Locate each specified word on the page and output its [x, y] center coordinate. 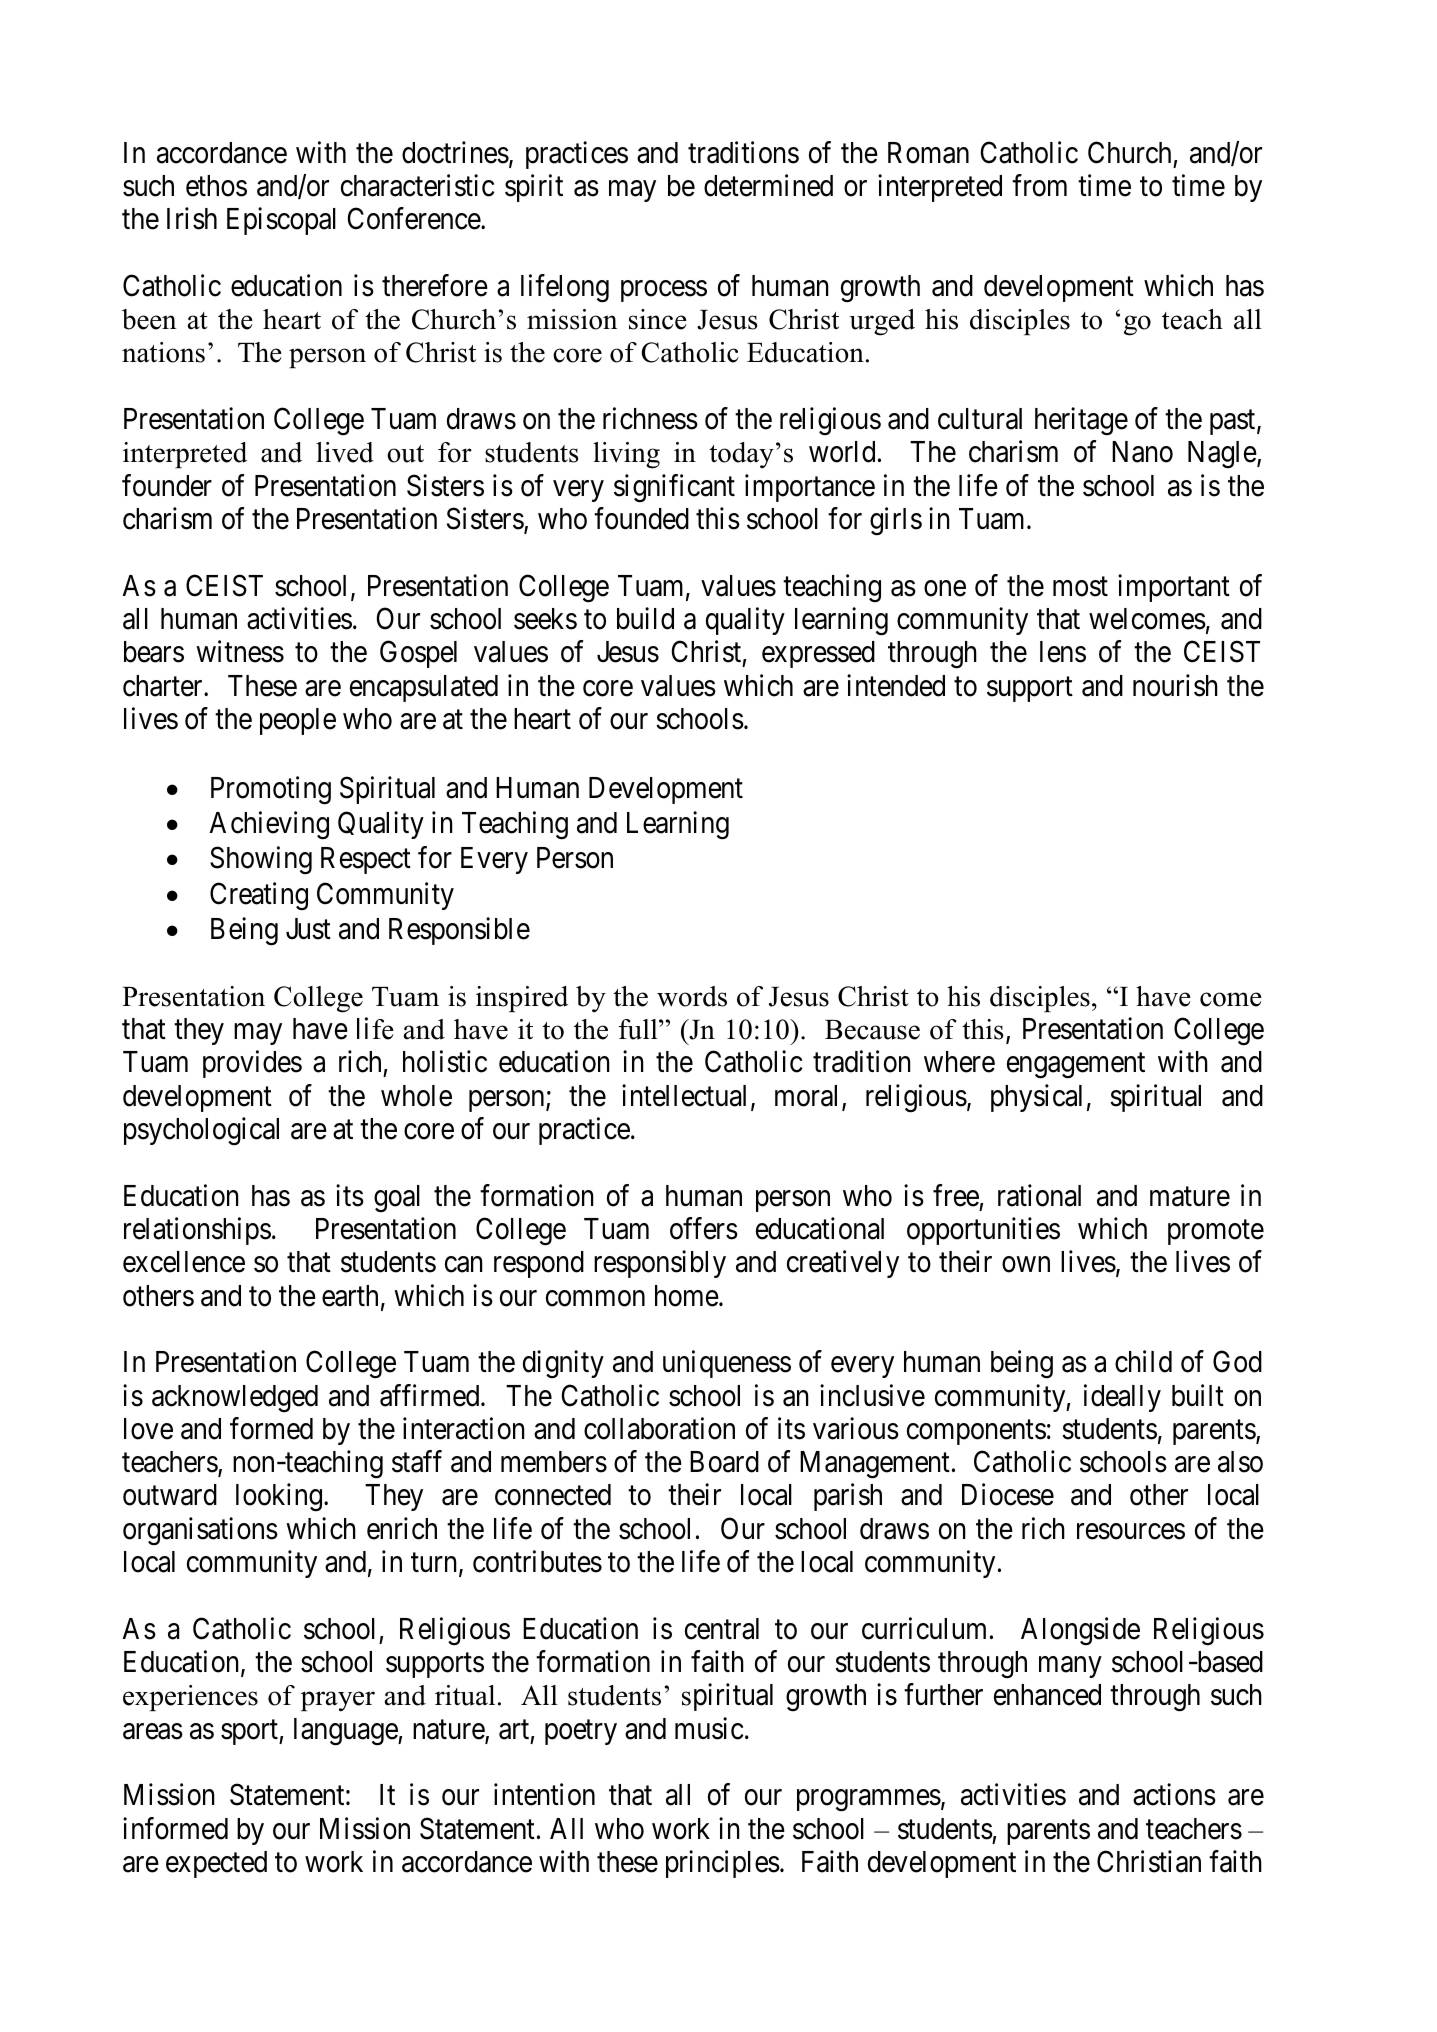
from [1039, 185]
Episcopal [281, 221]
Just [308, 929]
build [645, 618]
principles [723, 1864]
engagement [1076, 1066]
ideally [1122, 1398]
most [1080, 587]
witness [240, 651]
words [692, 996]
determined [768, 185]
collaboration [659, 1428]
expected [216, 1864]
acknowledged [235, 1399]
